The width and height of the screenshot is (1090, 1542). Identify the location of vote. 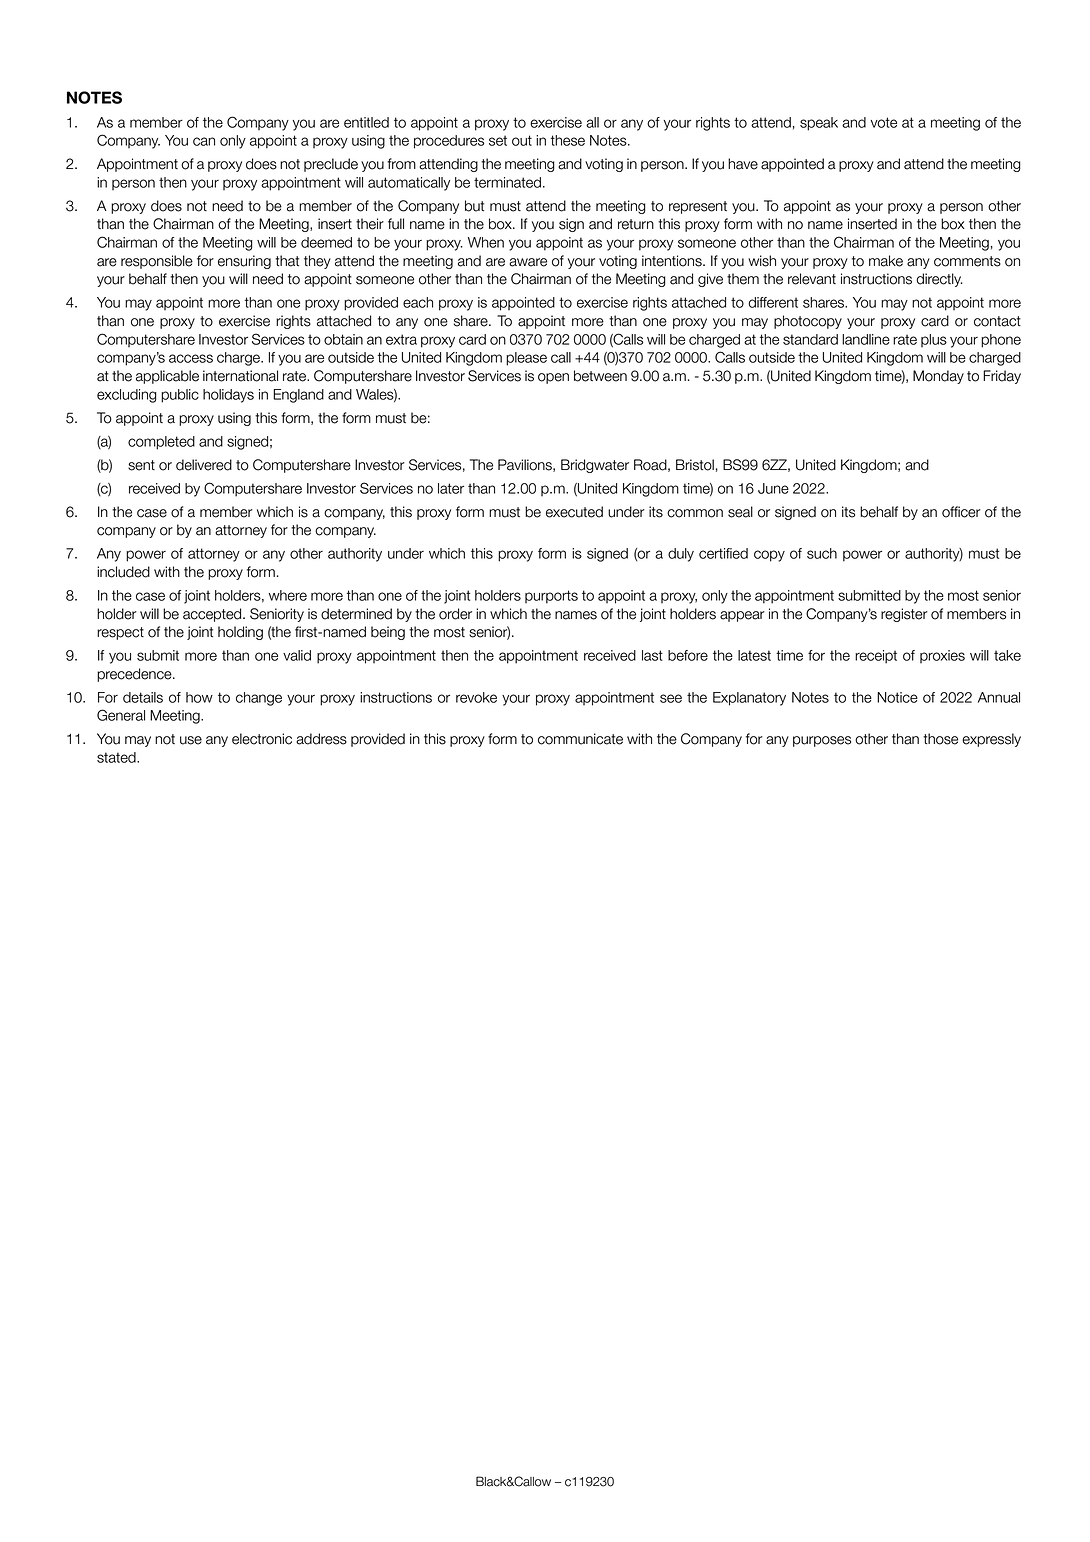
(884, 122).
